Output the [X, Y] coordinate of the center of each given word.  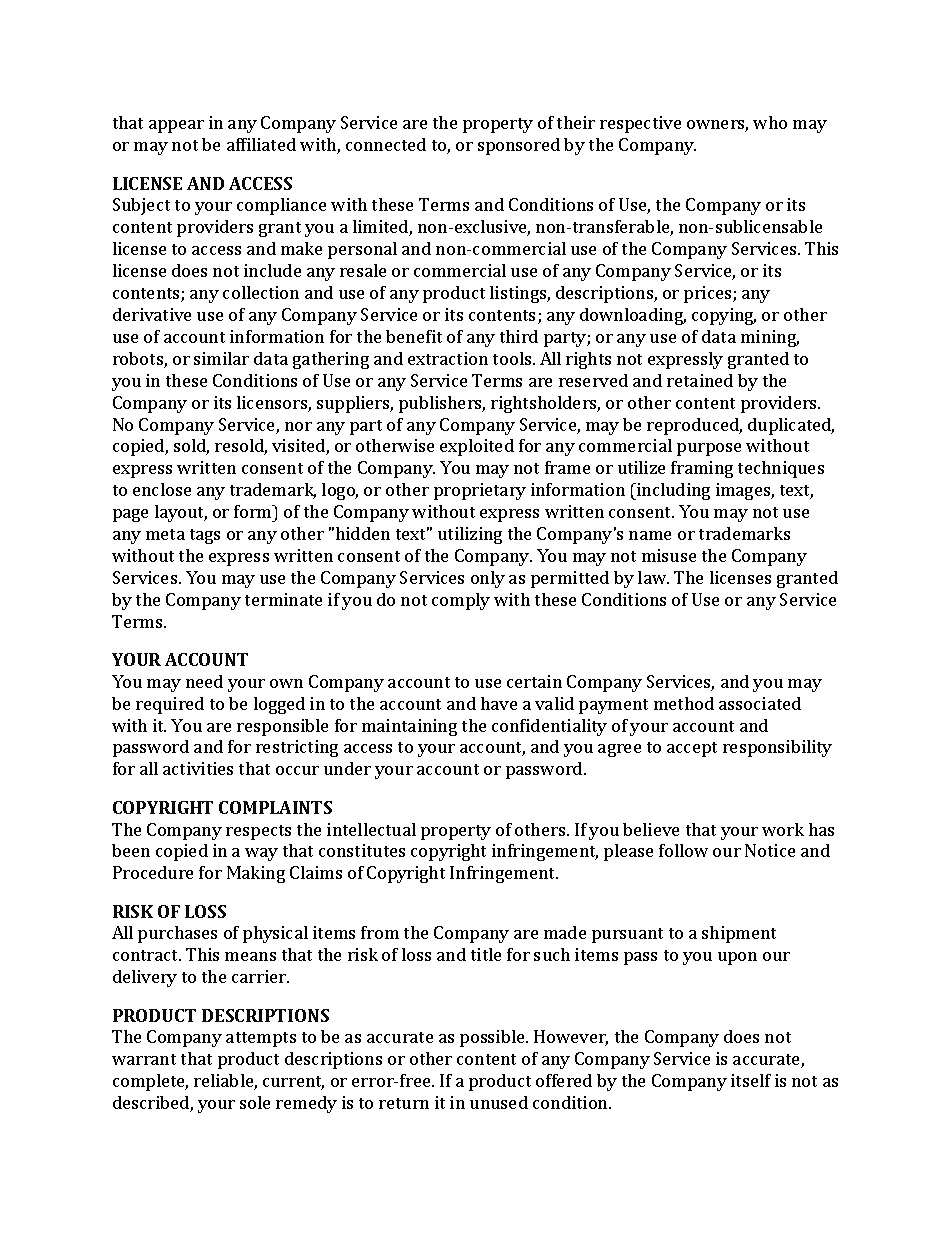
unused [499, 1102]
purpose [709, 449]
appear [176, 126]
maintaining [409, 727]
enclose [162, 489]
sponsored [519, 146]
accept [692, 749]
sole [255, 1102]
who [770, 122]
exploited [477, 447]
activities [198, 768]
